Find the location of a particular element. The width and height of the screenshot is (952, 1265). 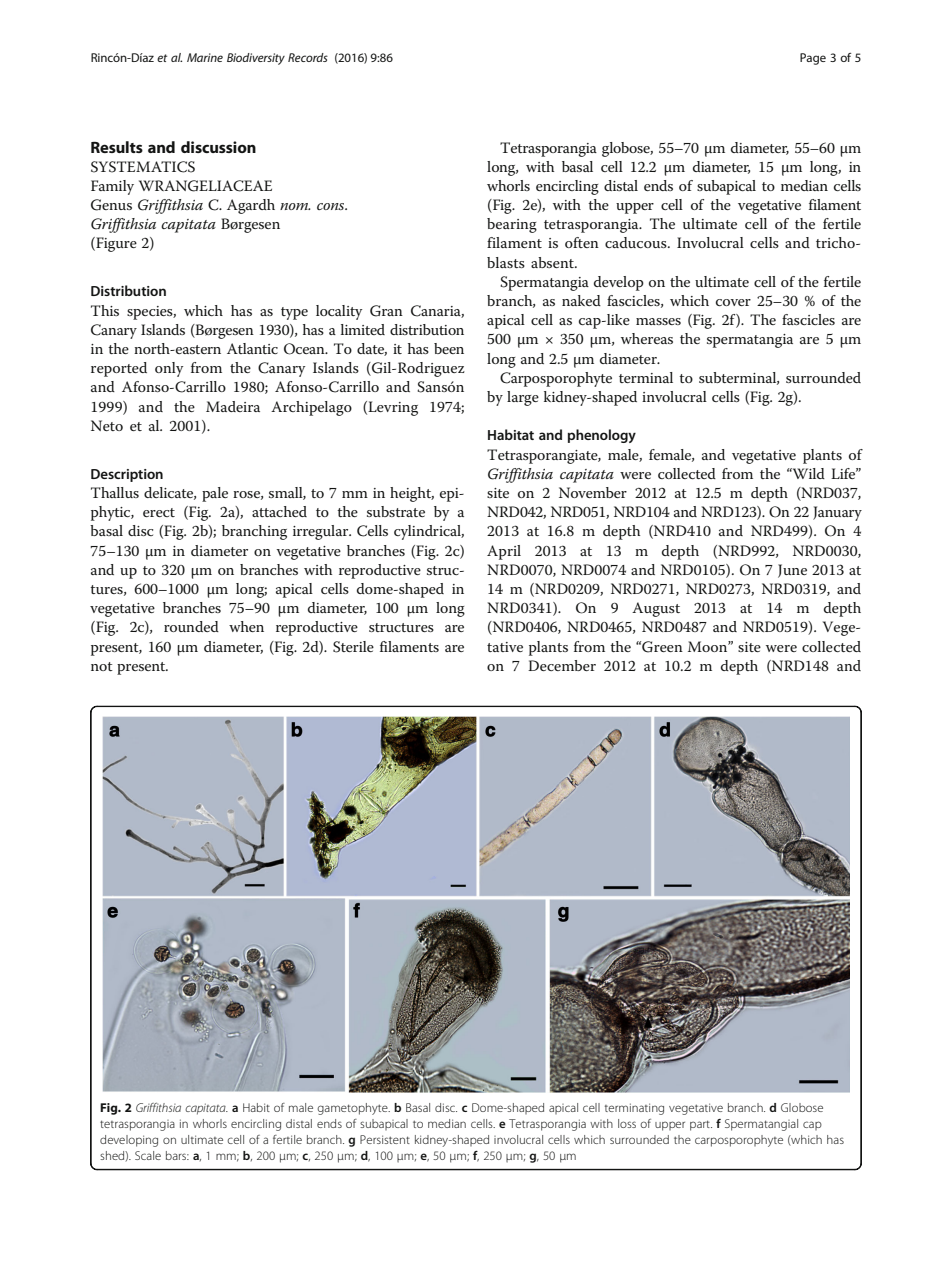

Marine is located at coordinates (205, 57).
